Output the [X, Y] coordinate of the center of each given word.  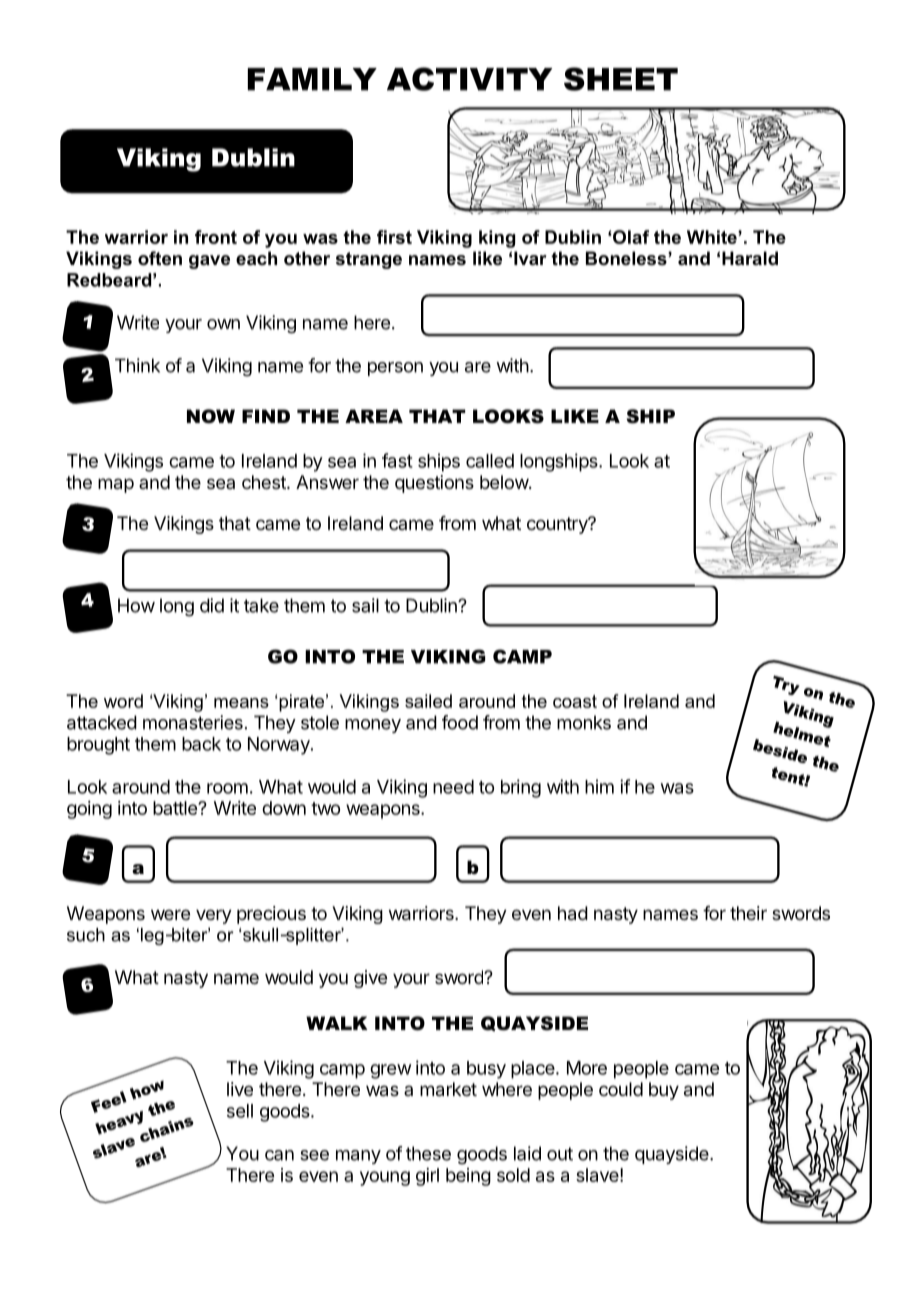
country [558, 525]
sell [240, 1111]
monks [584, 722]
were [170, 914]
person [395, 369]
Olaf [631, 237]
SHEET [621, 79]
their [748, 913]
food [460, 722]
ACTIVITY [469, 79]
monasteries [193, 722]
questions [434, 484]
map [116, 485]
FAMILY [312, 79]
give [370, 979]
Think [137, 365]
